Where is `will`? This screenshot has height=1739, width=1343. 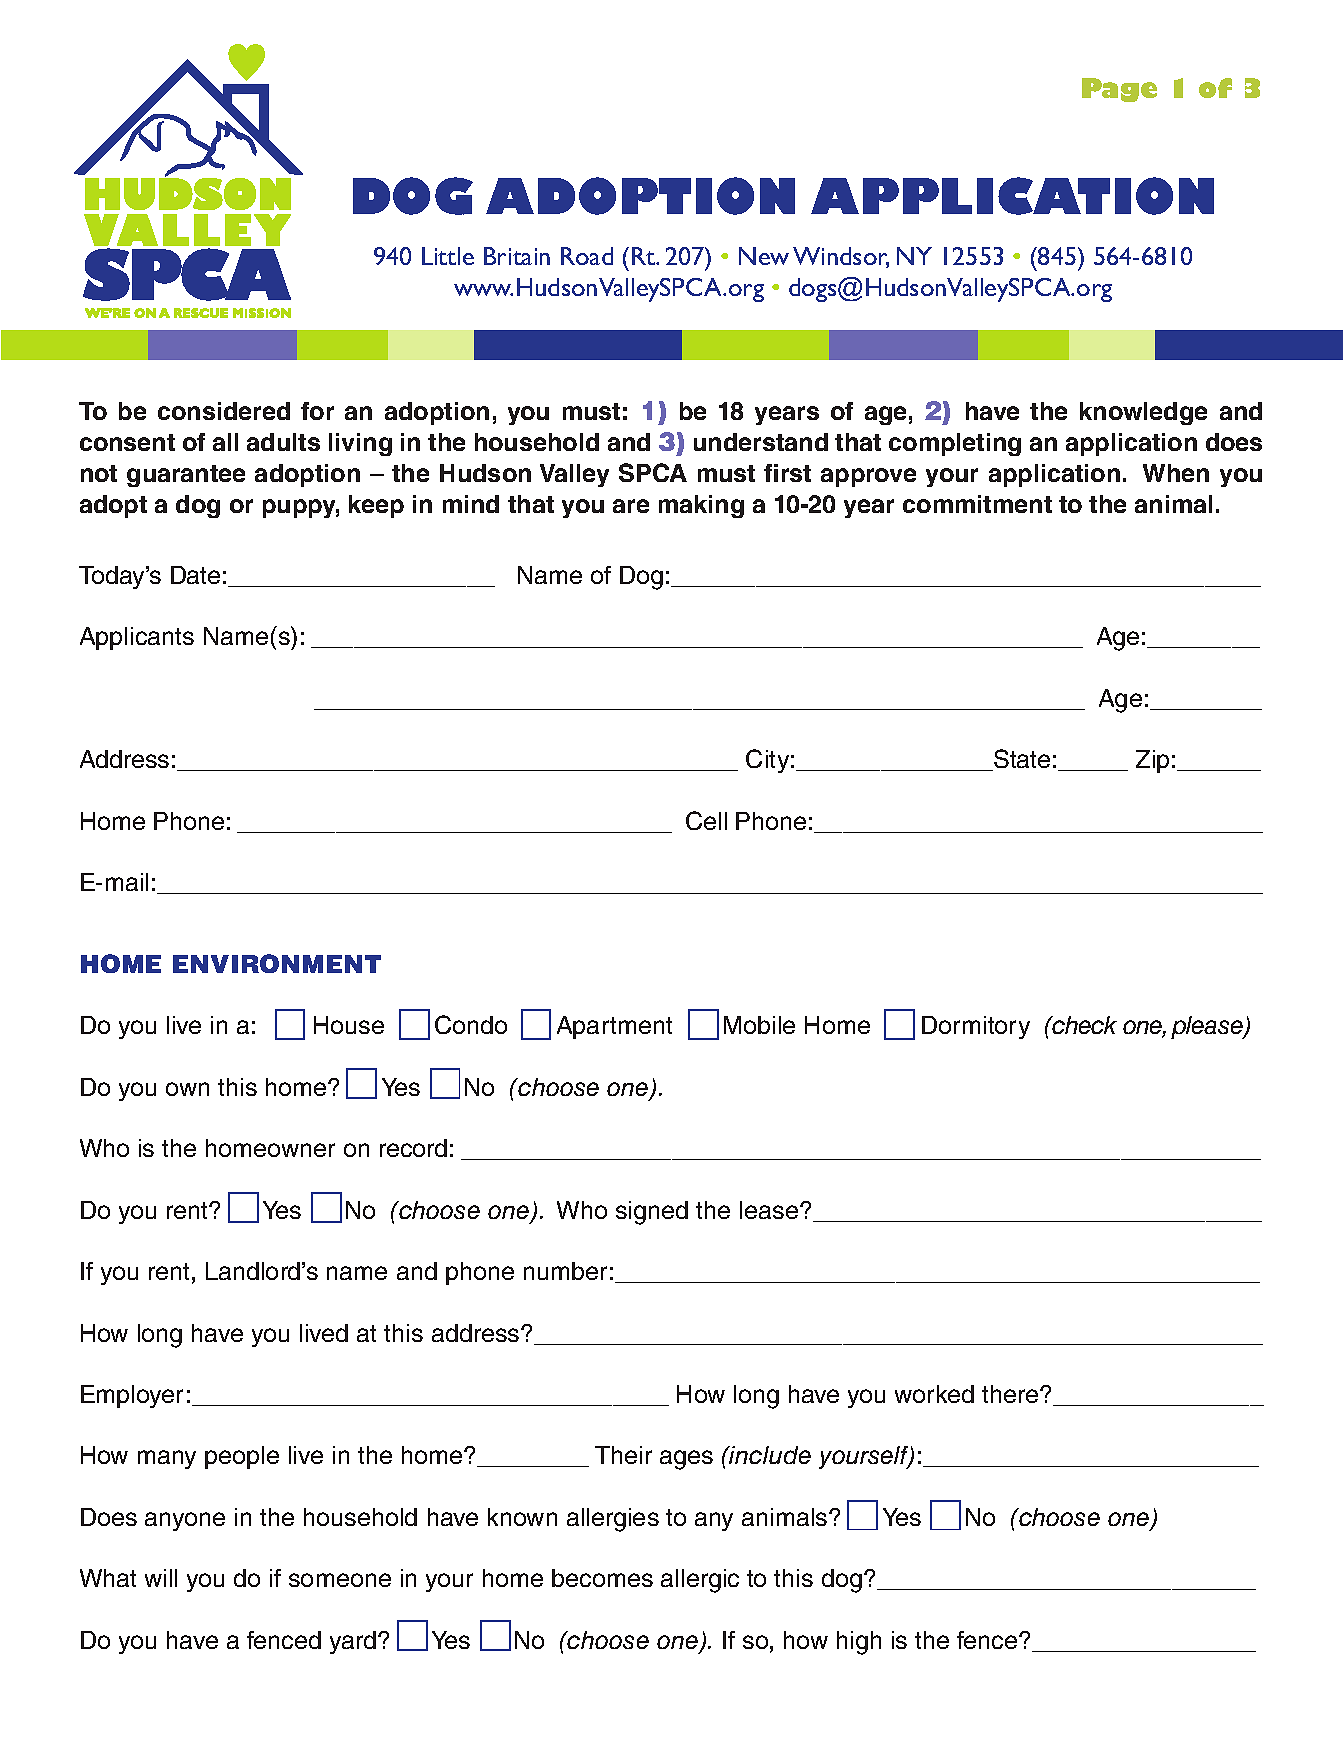
will is located at coordinates (161, 1578).
